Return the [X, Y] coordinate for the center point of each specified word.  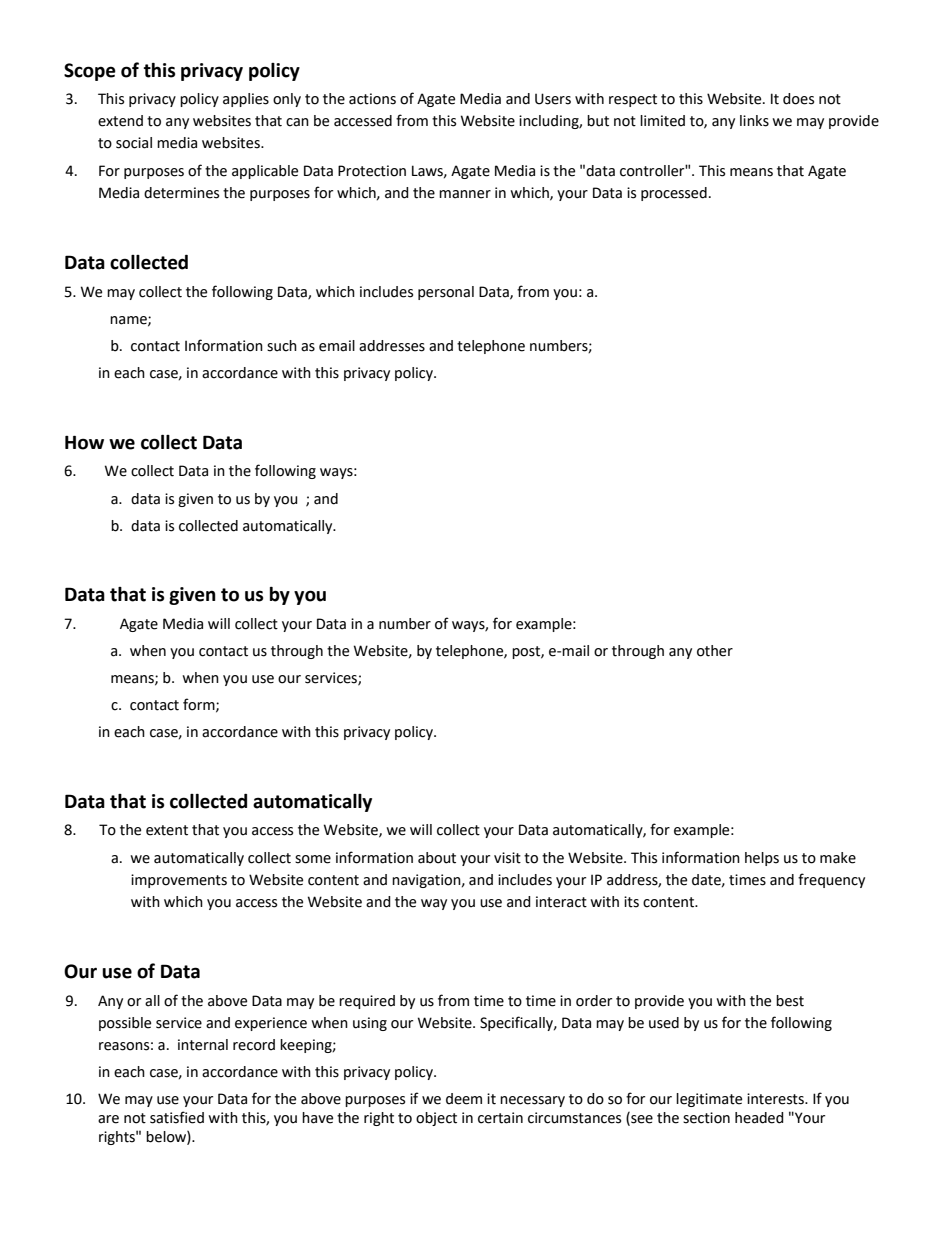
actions [372, 99]
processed [674, 194]
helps [762, 859]
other [715, 651]
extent [167, 830]
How [84, 442]
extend [120, 121]
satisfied [177, 1117]
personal [446, 293]
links [754, 121]
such [282, 346]
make [838, 858]
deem [464, 1099]
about [437, 858]
